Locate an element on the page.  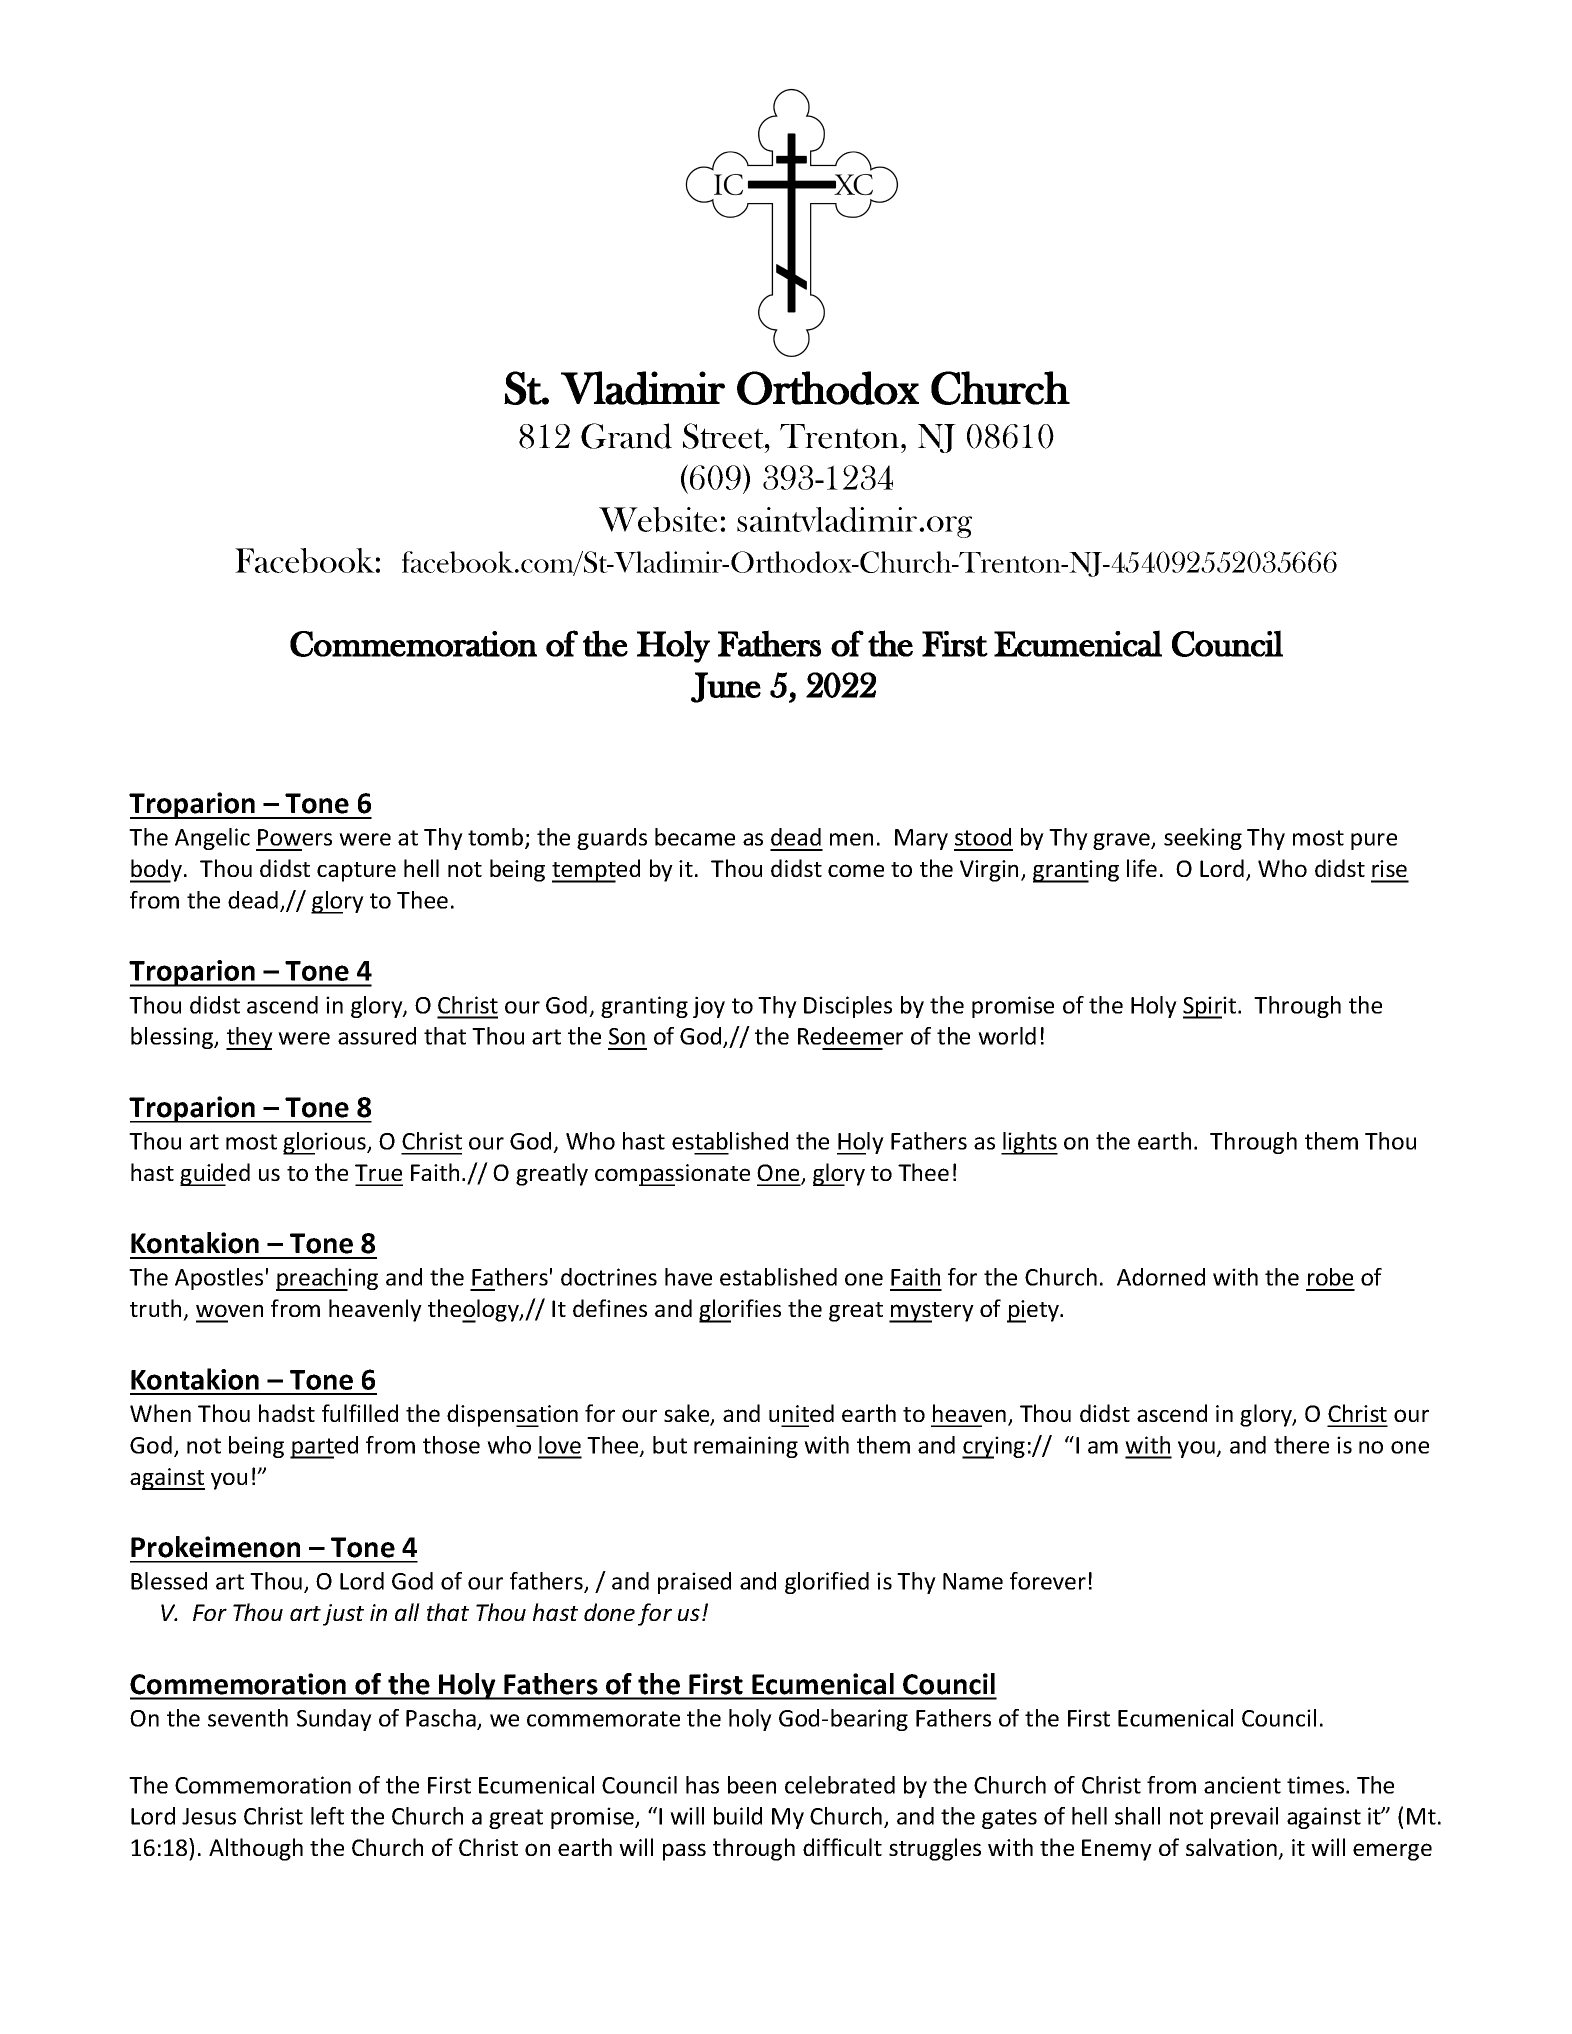
Grand is located at coordinates (626, 436).
